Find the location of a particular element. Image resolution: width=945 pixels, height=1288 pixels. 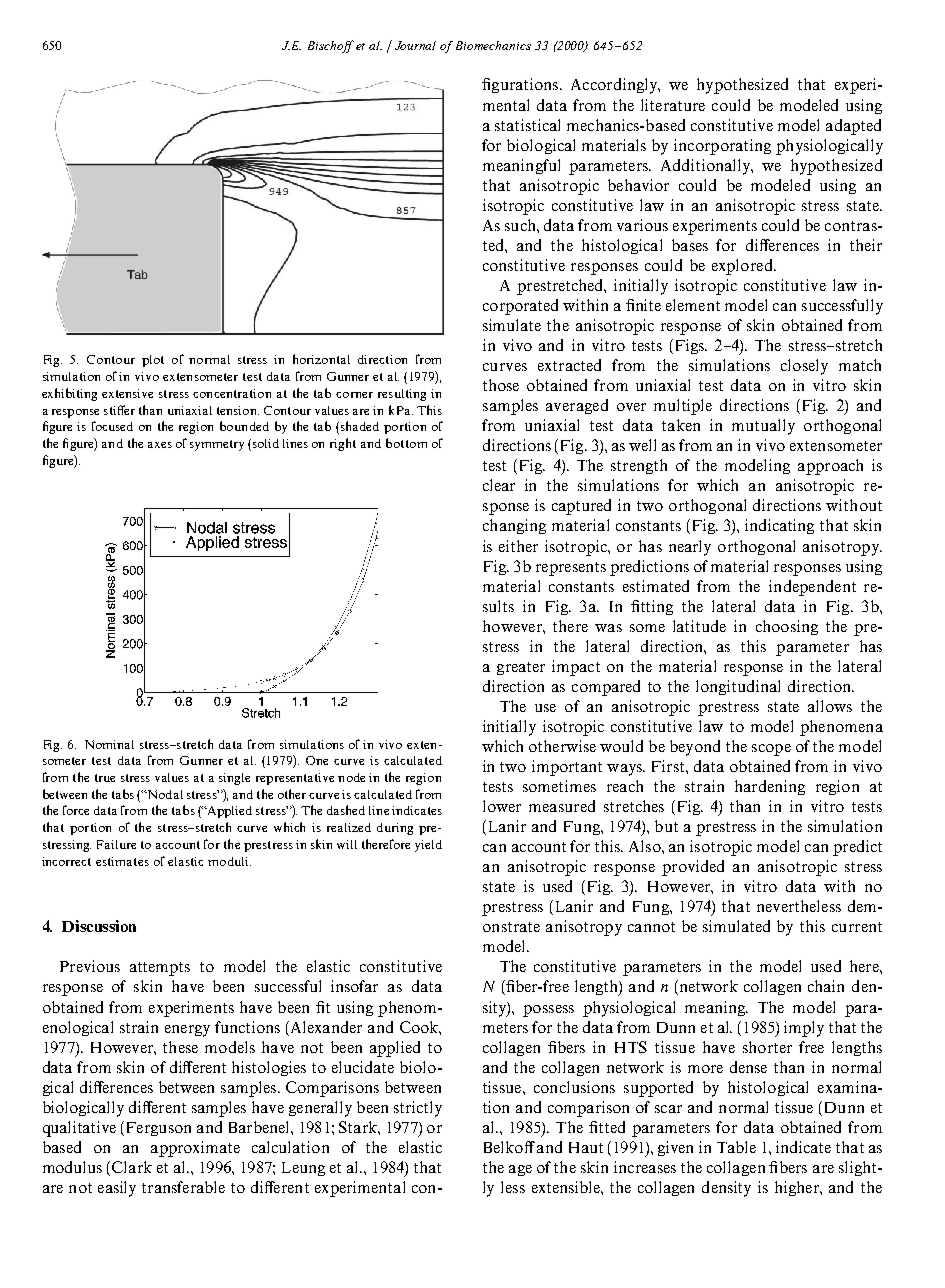

explored is located at coordinates (743, 267).
